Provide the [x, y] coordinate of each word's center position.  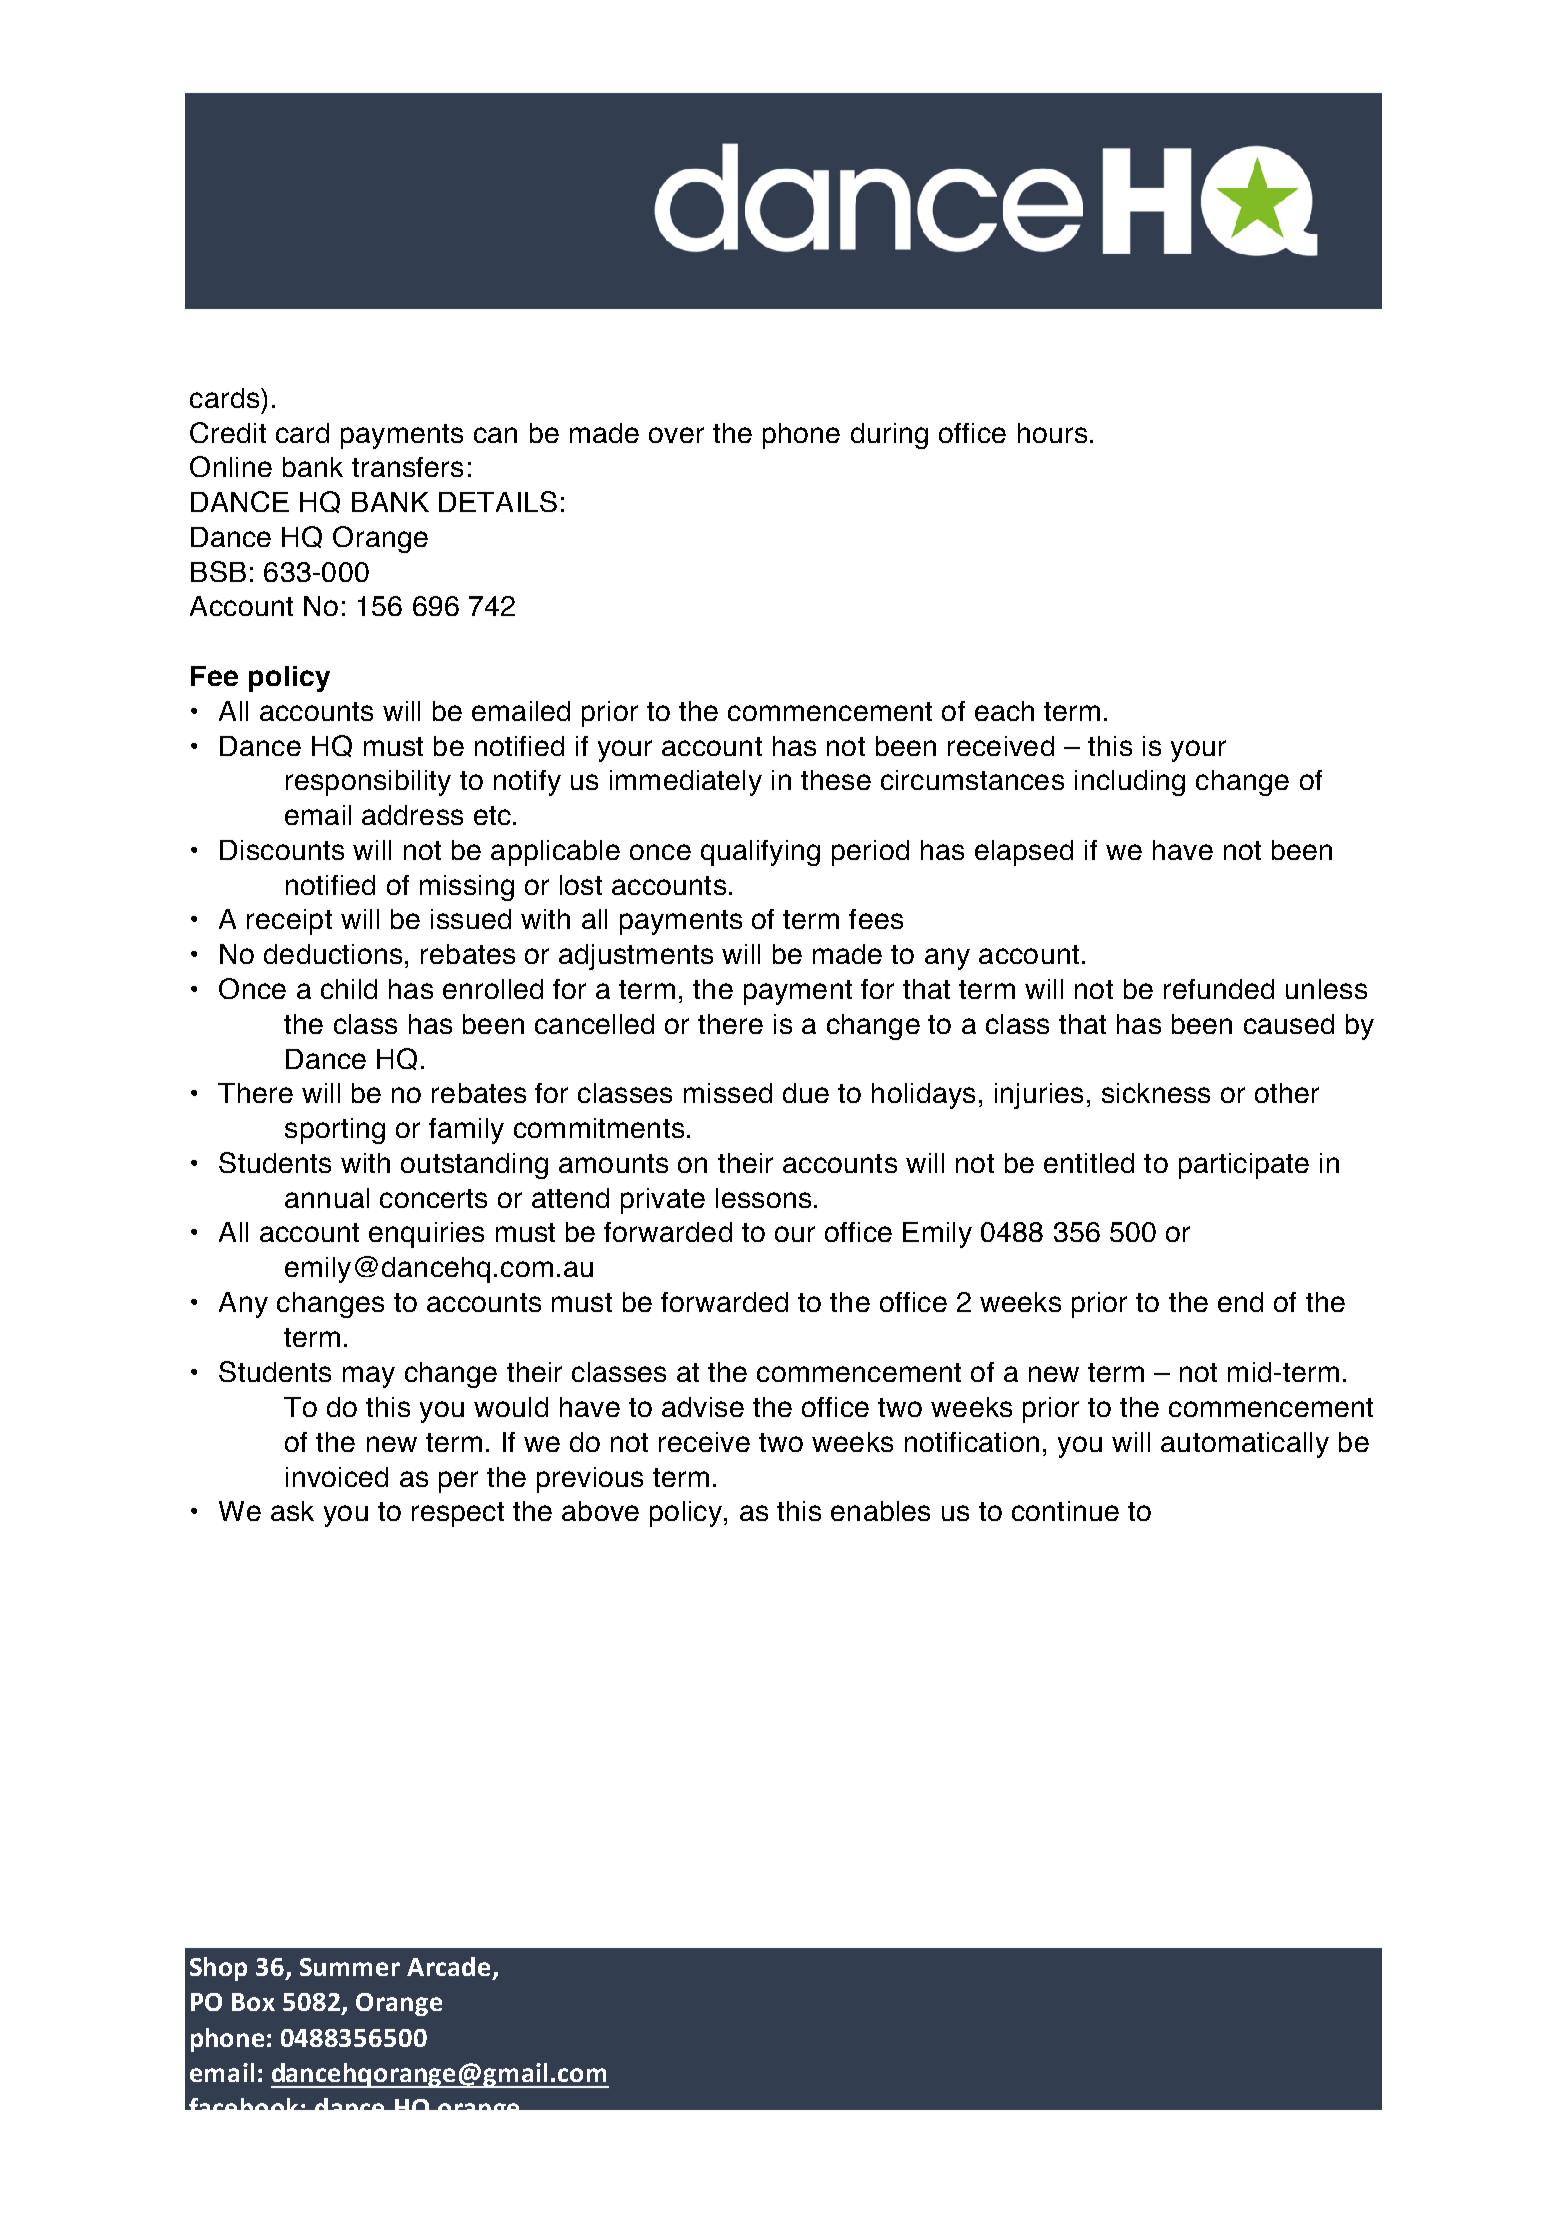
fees [876, 919]
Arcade [448, 1966]
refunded [1219, 989]
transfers [407, 467]
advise [703, 1407]
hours [1052, 433]
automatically [1245, 1445]
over [676, 435]
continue [1065, 1511]
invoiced [337, 1477]
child [349, 989]
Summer [350, 1967]
